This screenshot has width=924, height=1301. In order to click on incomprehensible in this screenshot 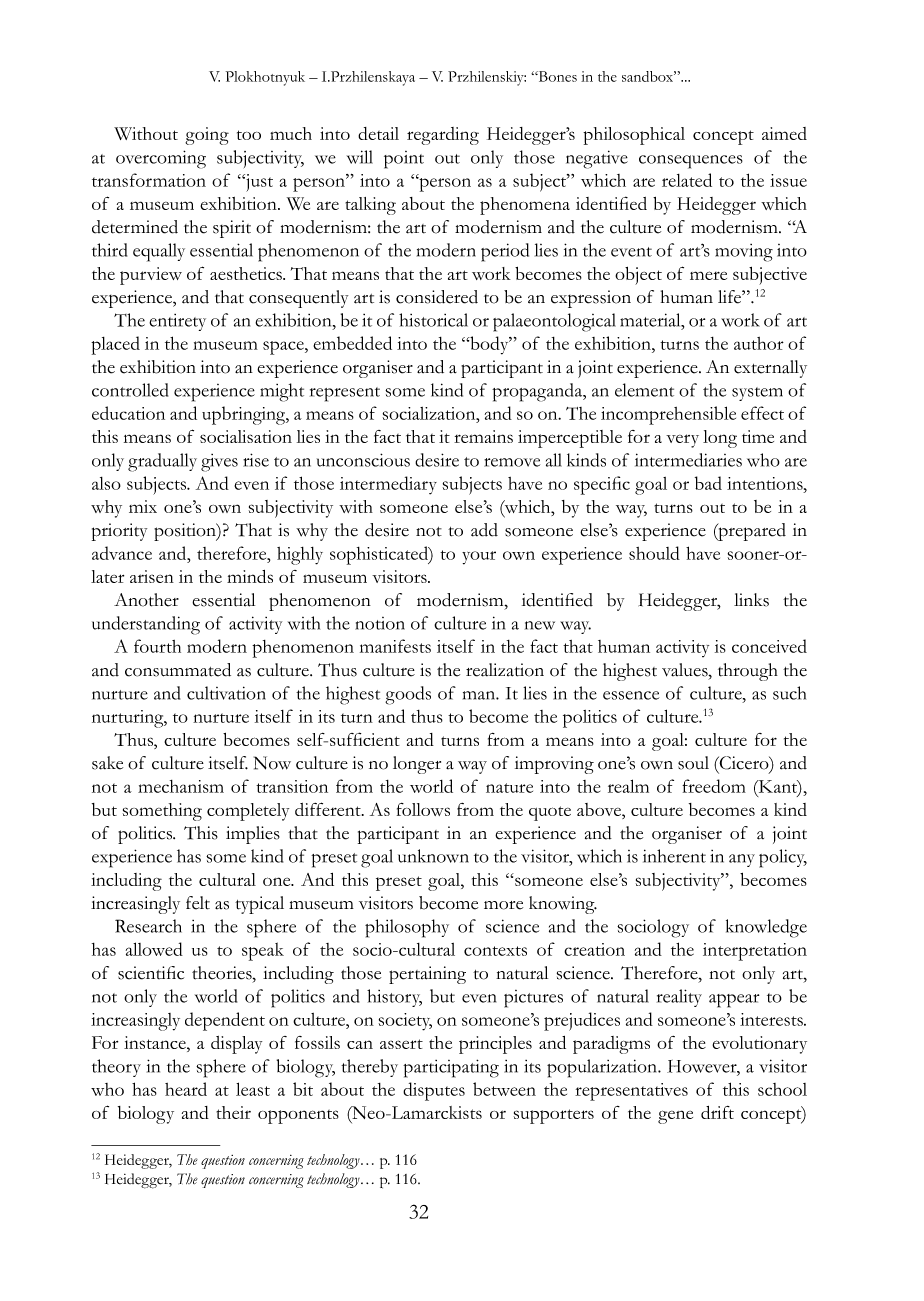, I will do `click(668, 415)`.
